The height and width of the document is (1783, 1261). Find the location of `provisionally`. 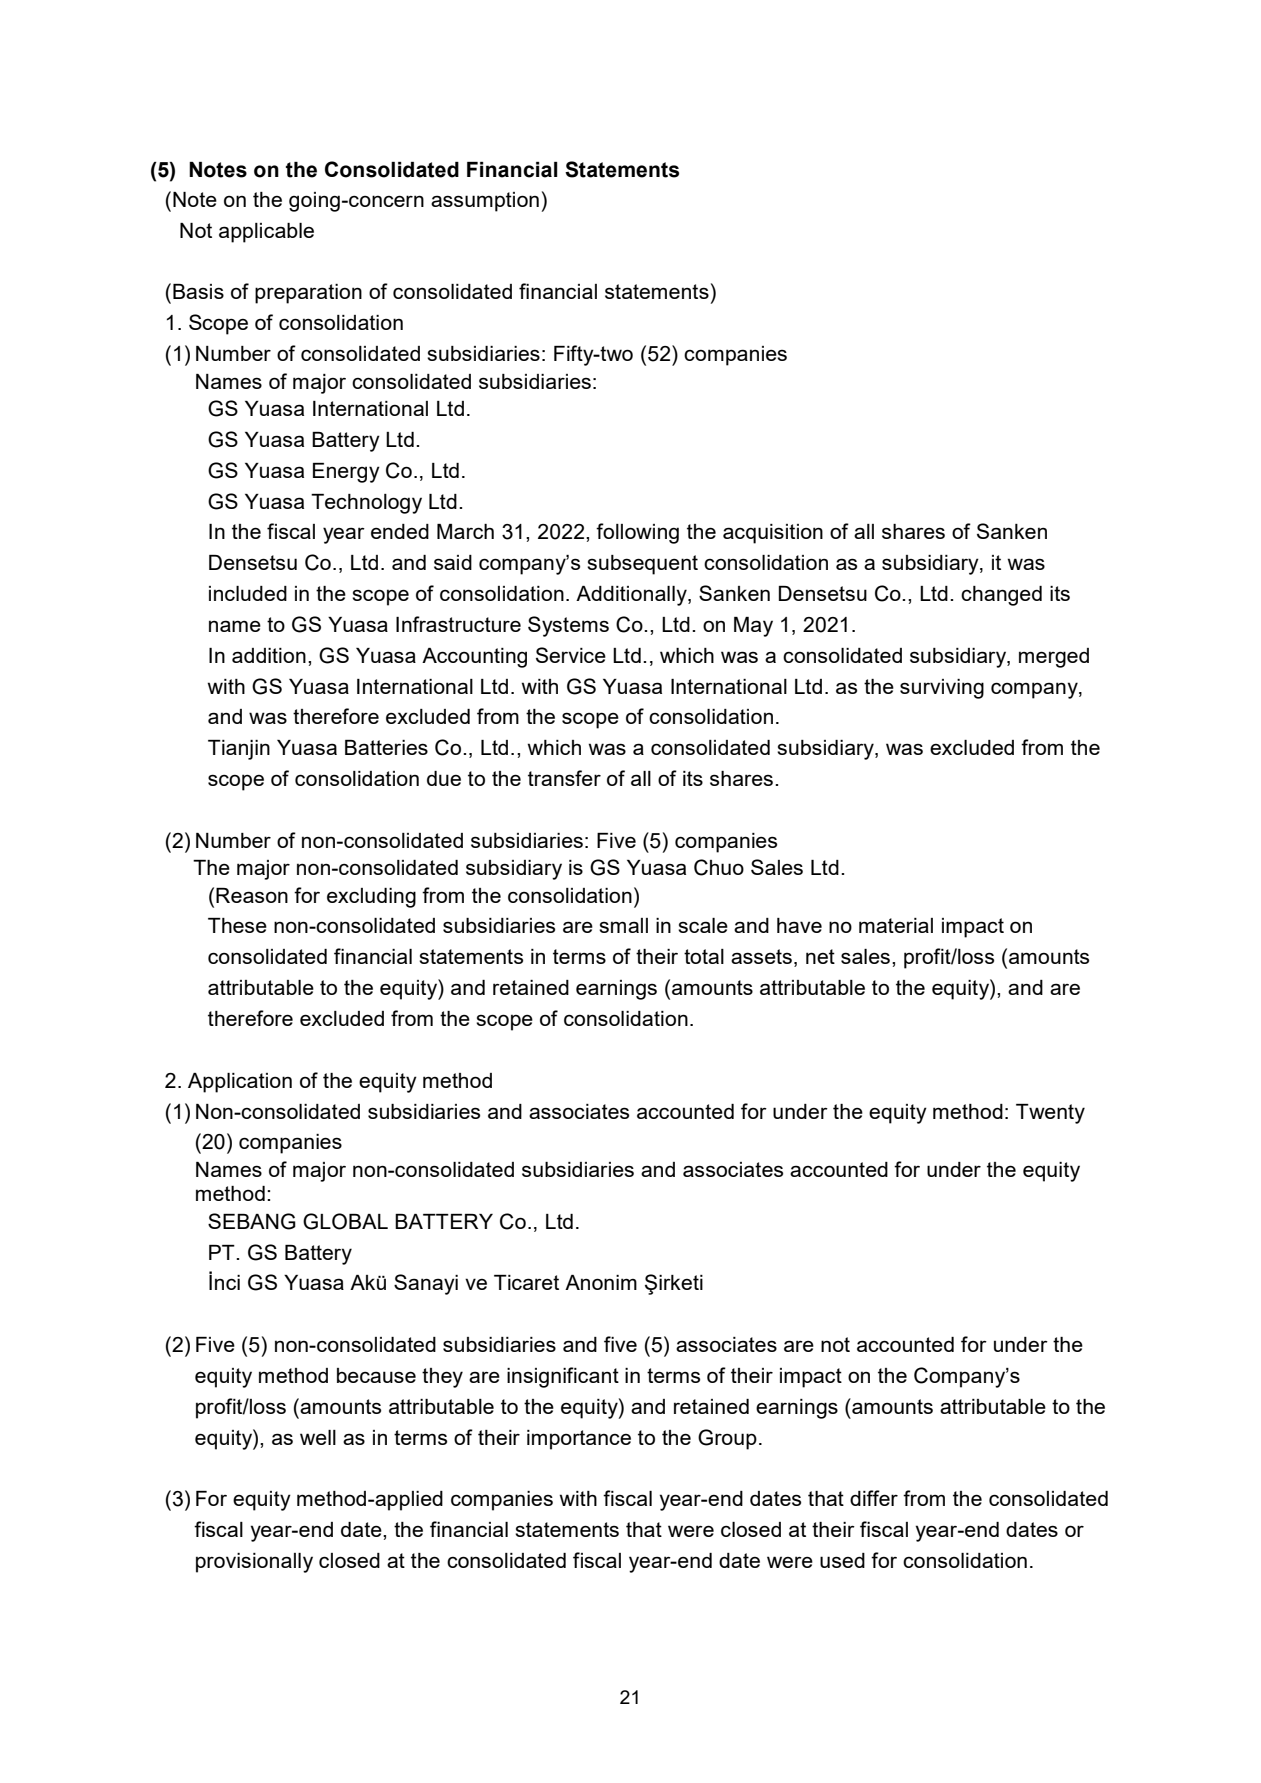

provisionally is located at coordinates (254, 1563).
